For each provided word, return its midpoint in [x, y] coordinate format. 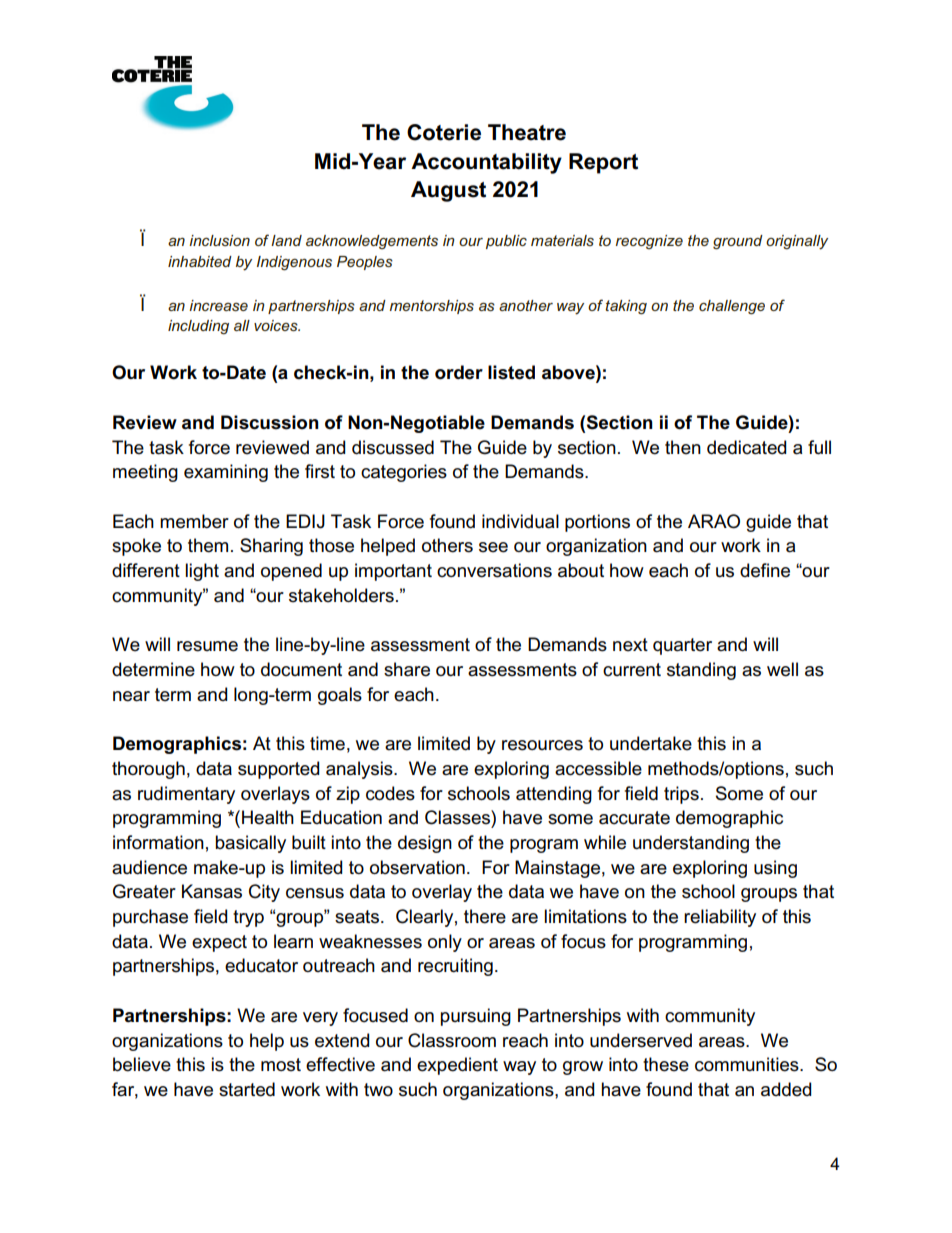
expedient [457, 1066]
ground [738, 242]
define [765, 570]
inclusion [219, 240]
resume [207, 646]
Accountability [486, 163]
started [247, 1089]
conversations [494, 570]
